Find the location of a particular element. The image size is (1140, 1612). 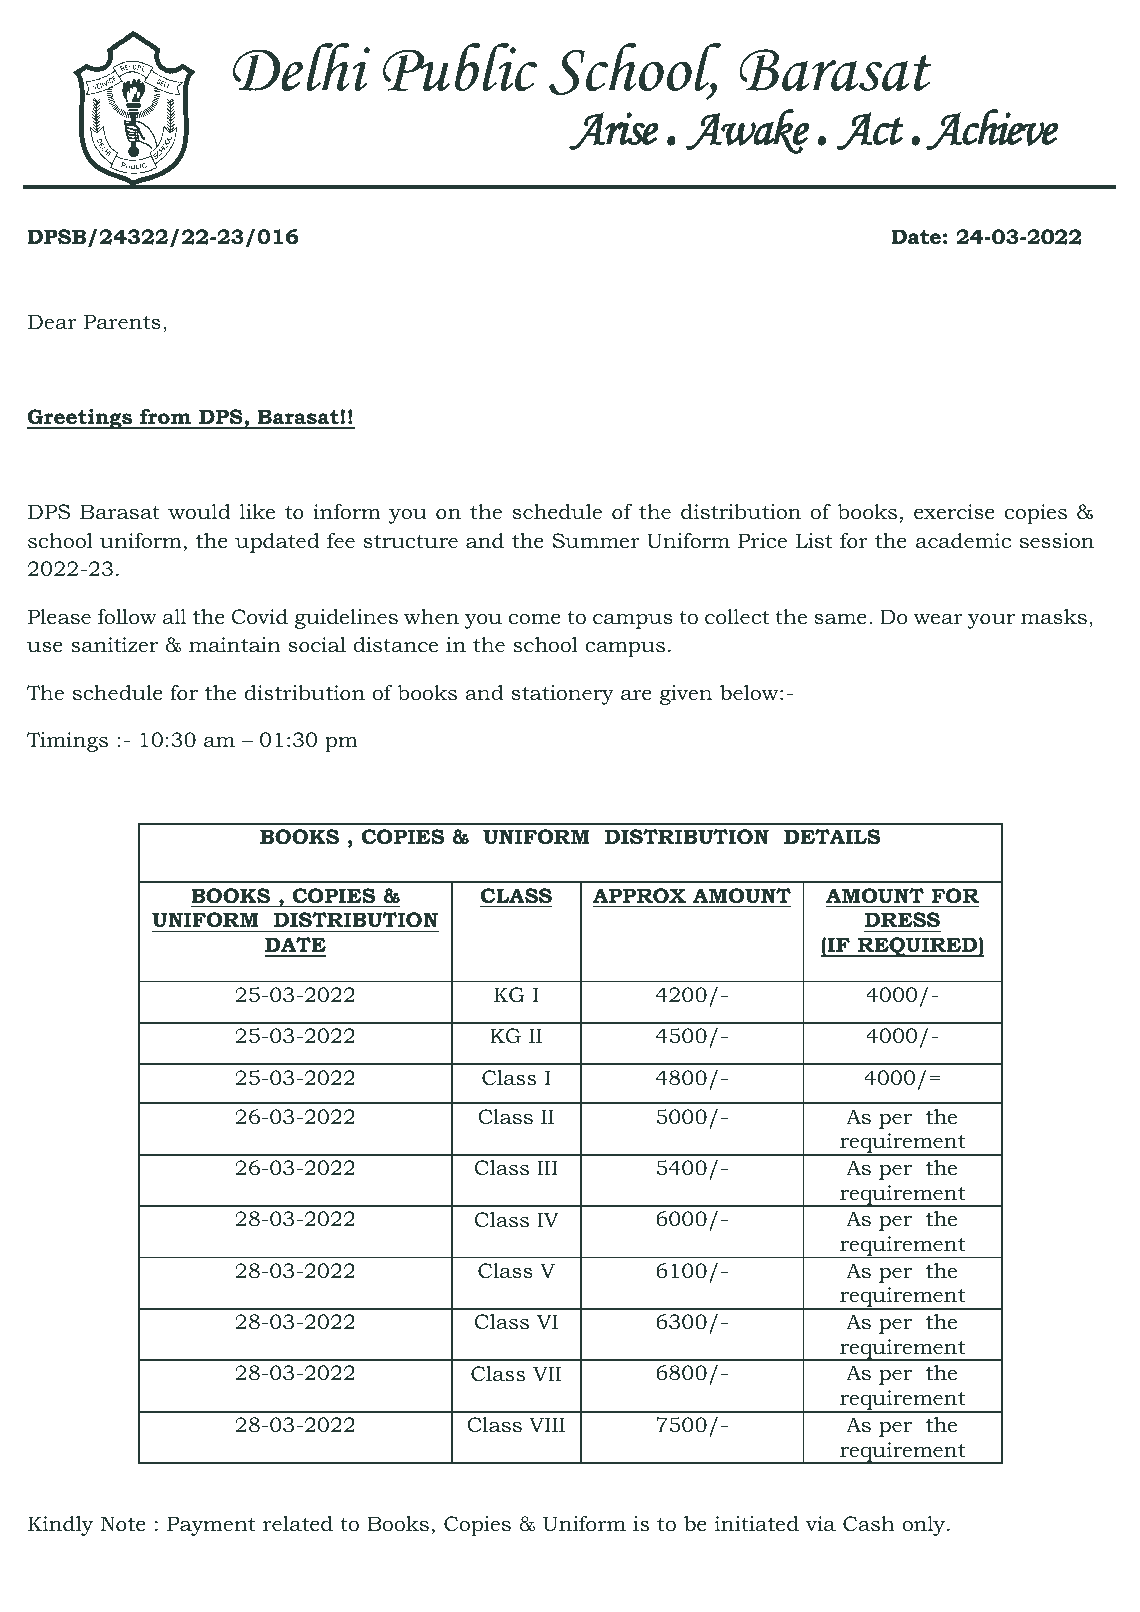

only is located at coordinates (925, 1526).
